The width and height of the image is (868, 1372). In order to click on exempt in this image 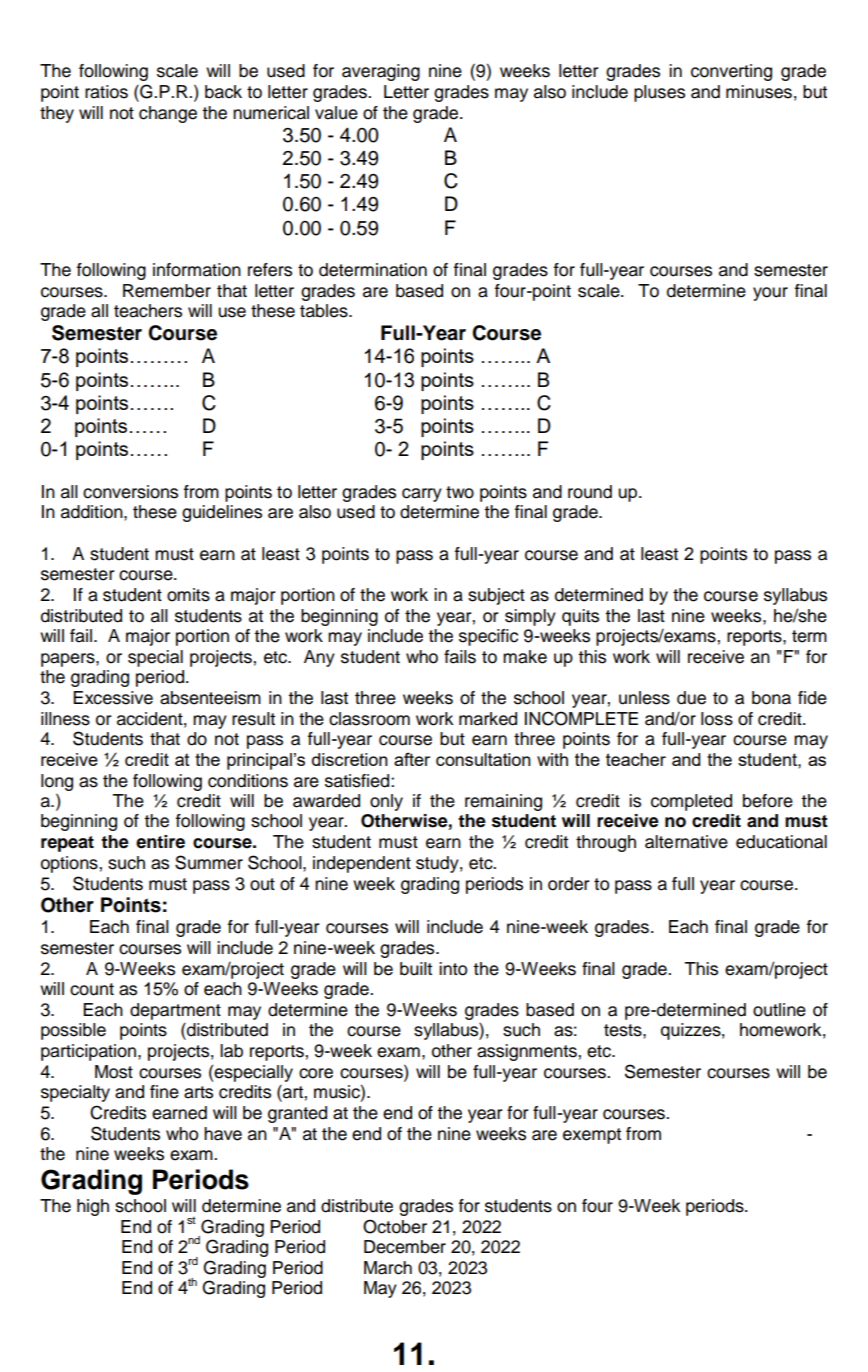, I will do `click(592, 1136)`.
